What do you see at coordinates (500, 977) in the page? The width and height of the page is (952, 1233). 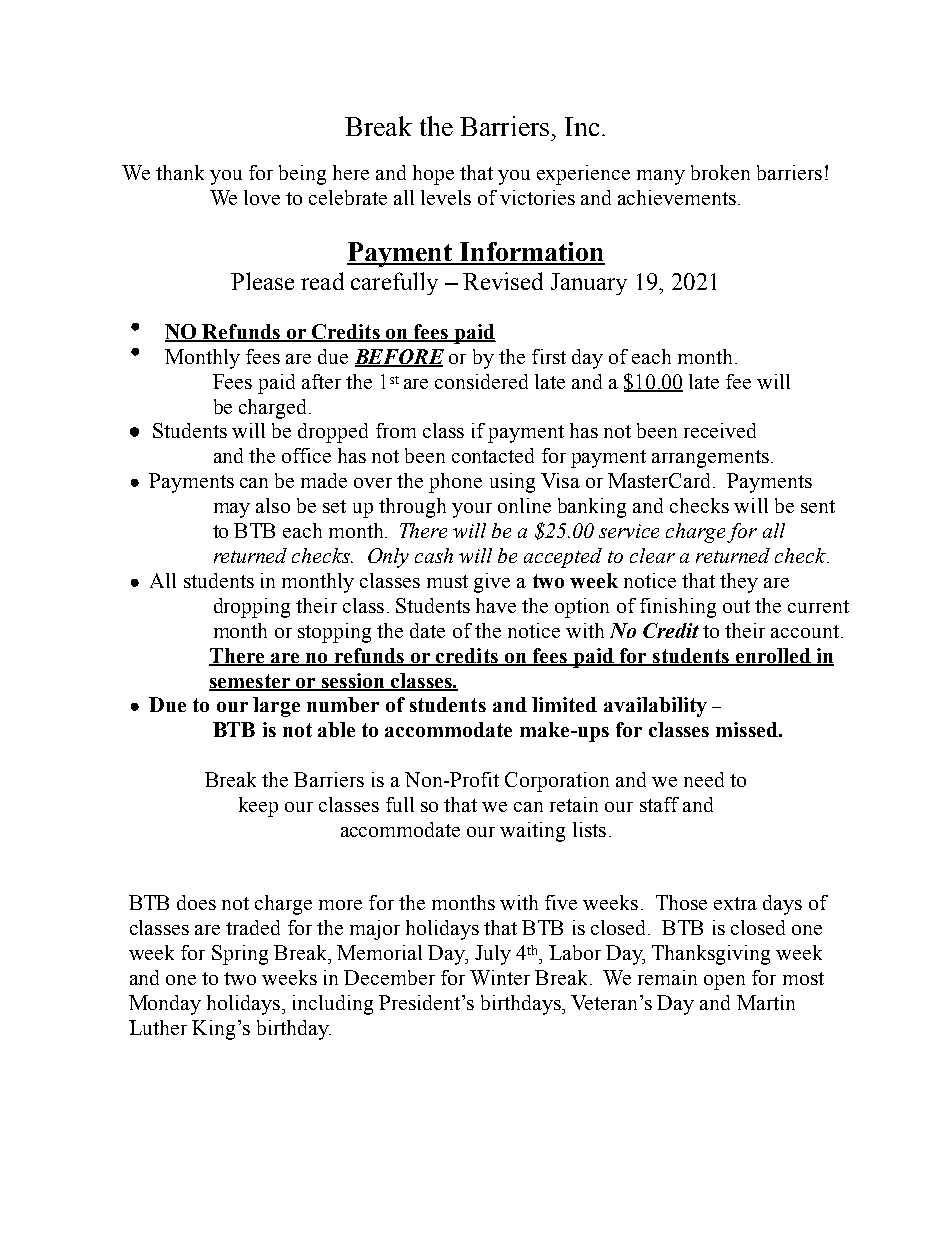 I see `Winter` at bounding box center [500, 977].
